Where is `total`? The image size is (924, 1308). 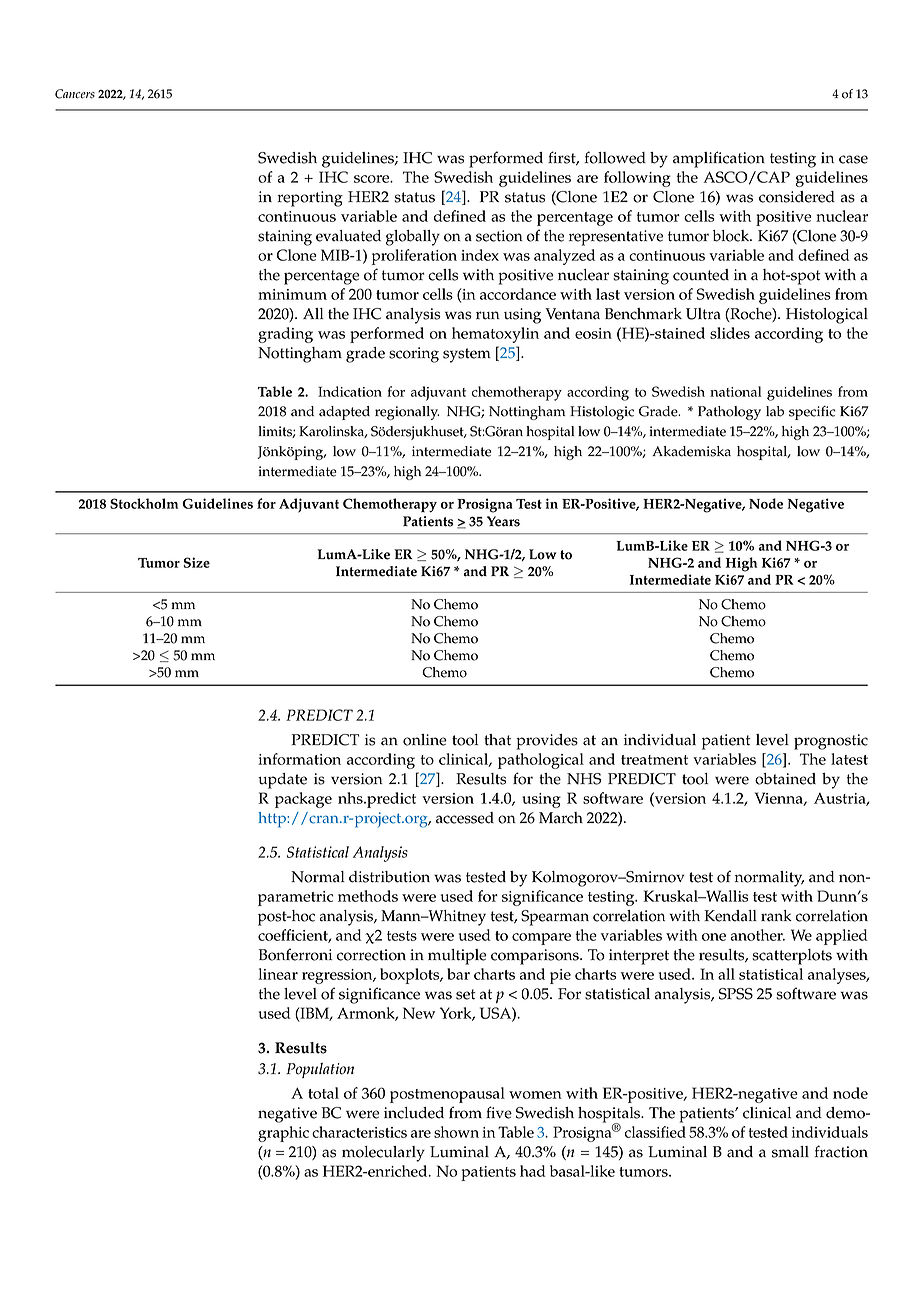
total is located at coordinates (323, 1093).
